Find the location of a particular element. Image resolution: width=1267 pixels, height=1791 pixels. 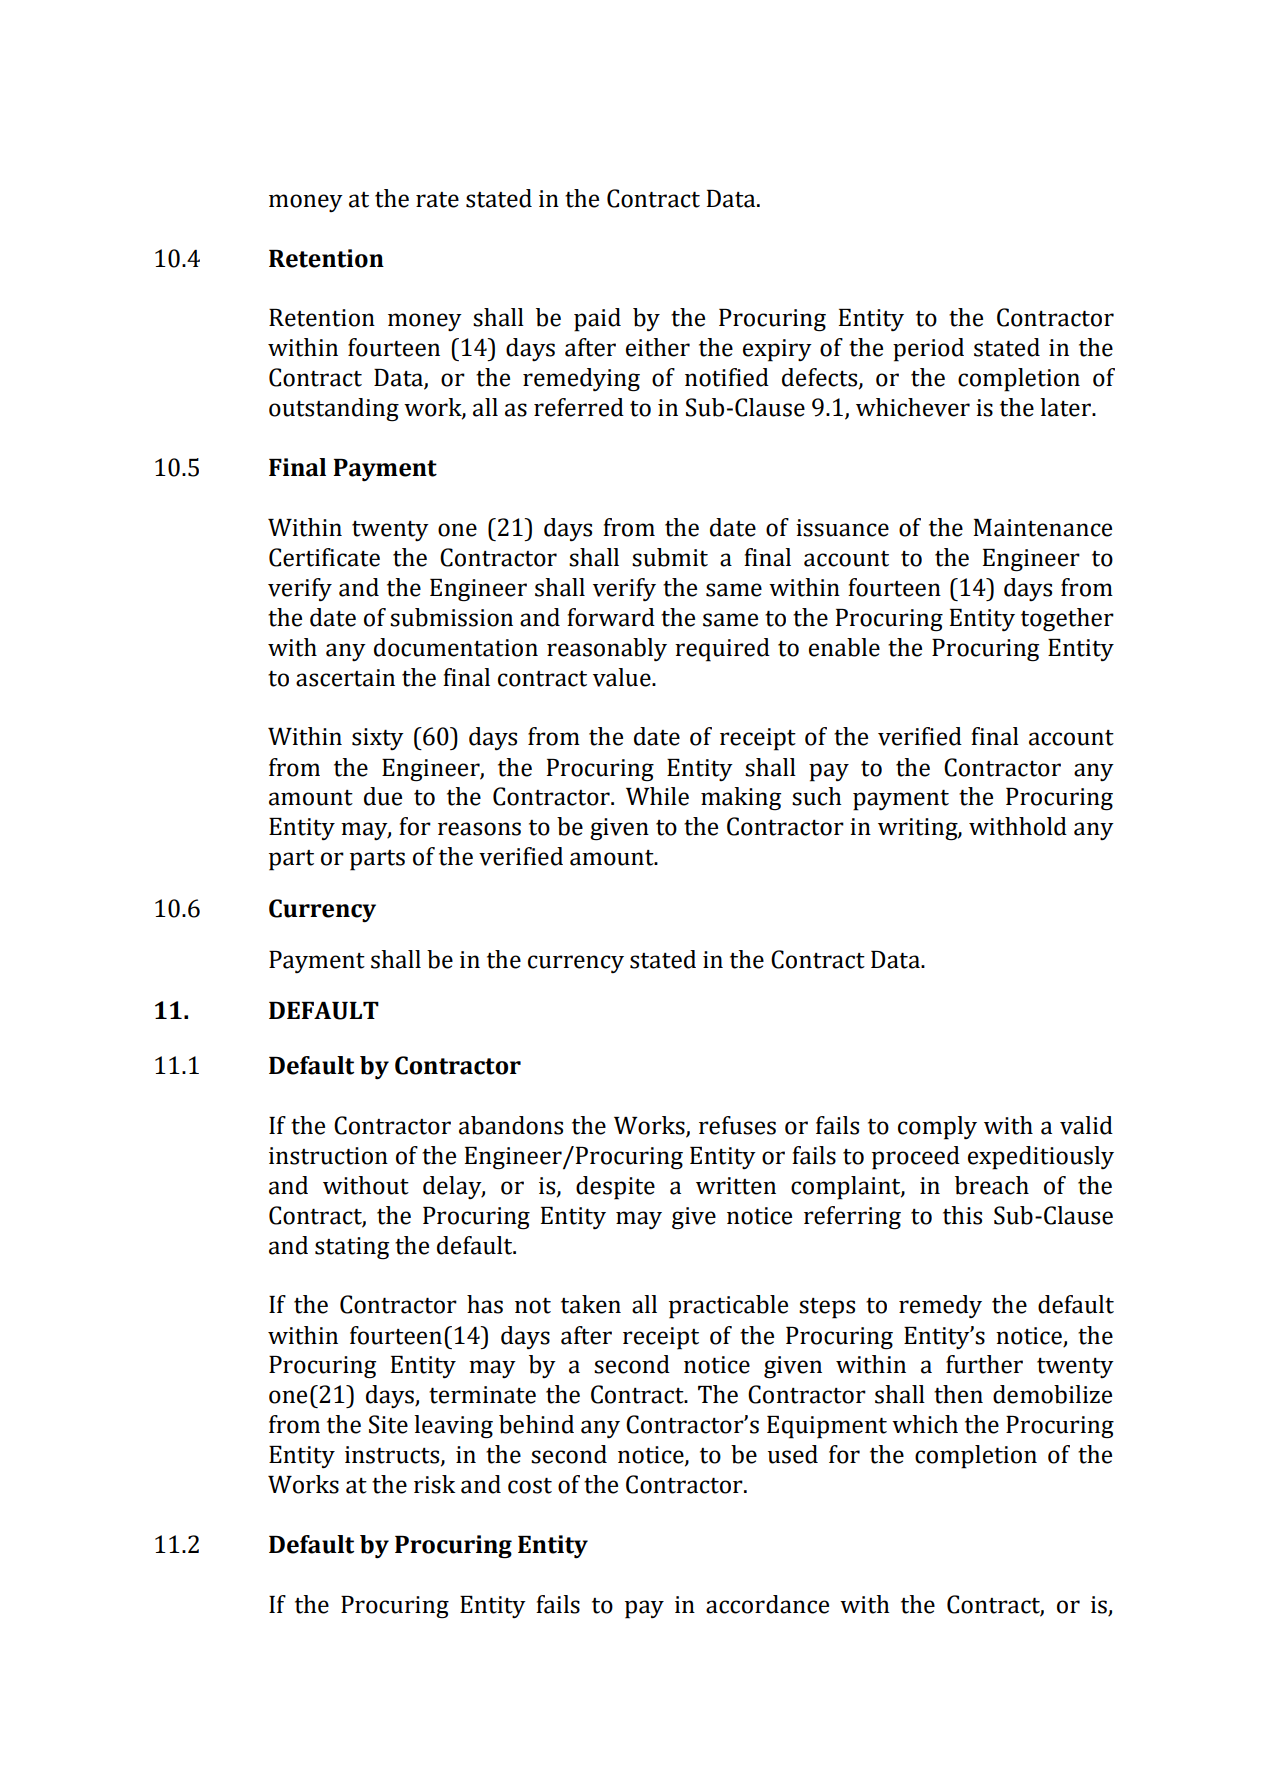

either is located at coordinates (658, 347).
